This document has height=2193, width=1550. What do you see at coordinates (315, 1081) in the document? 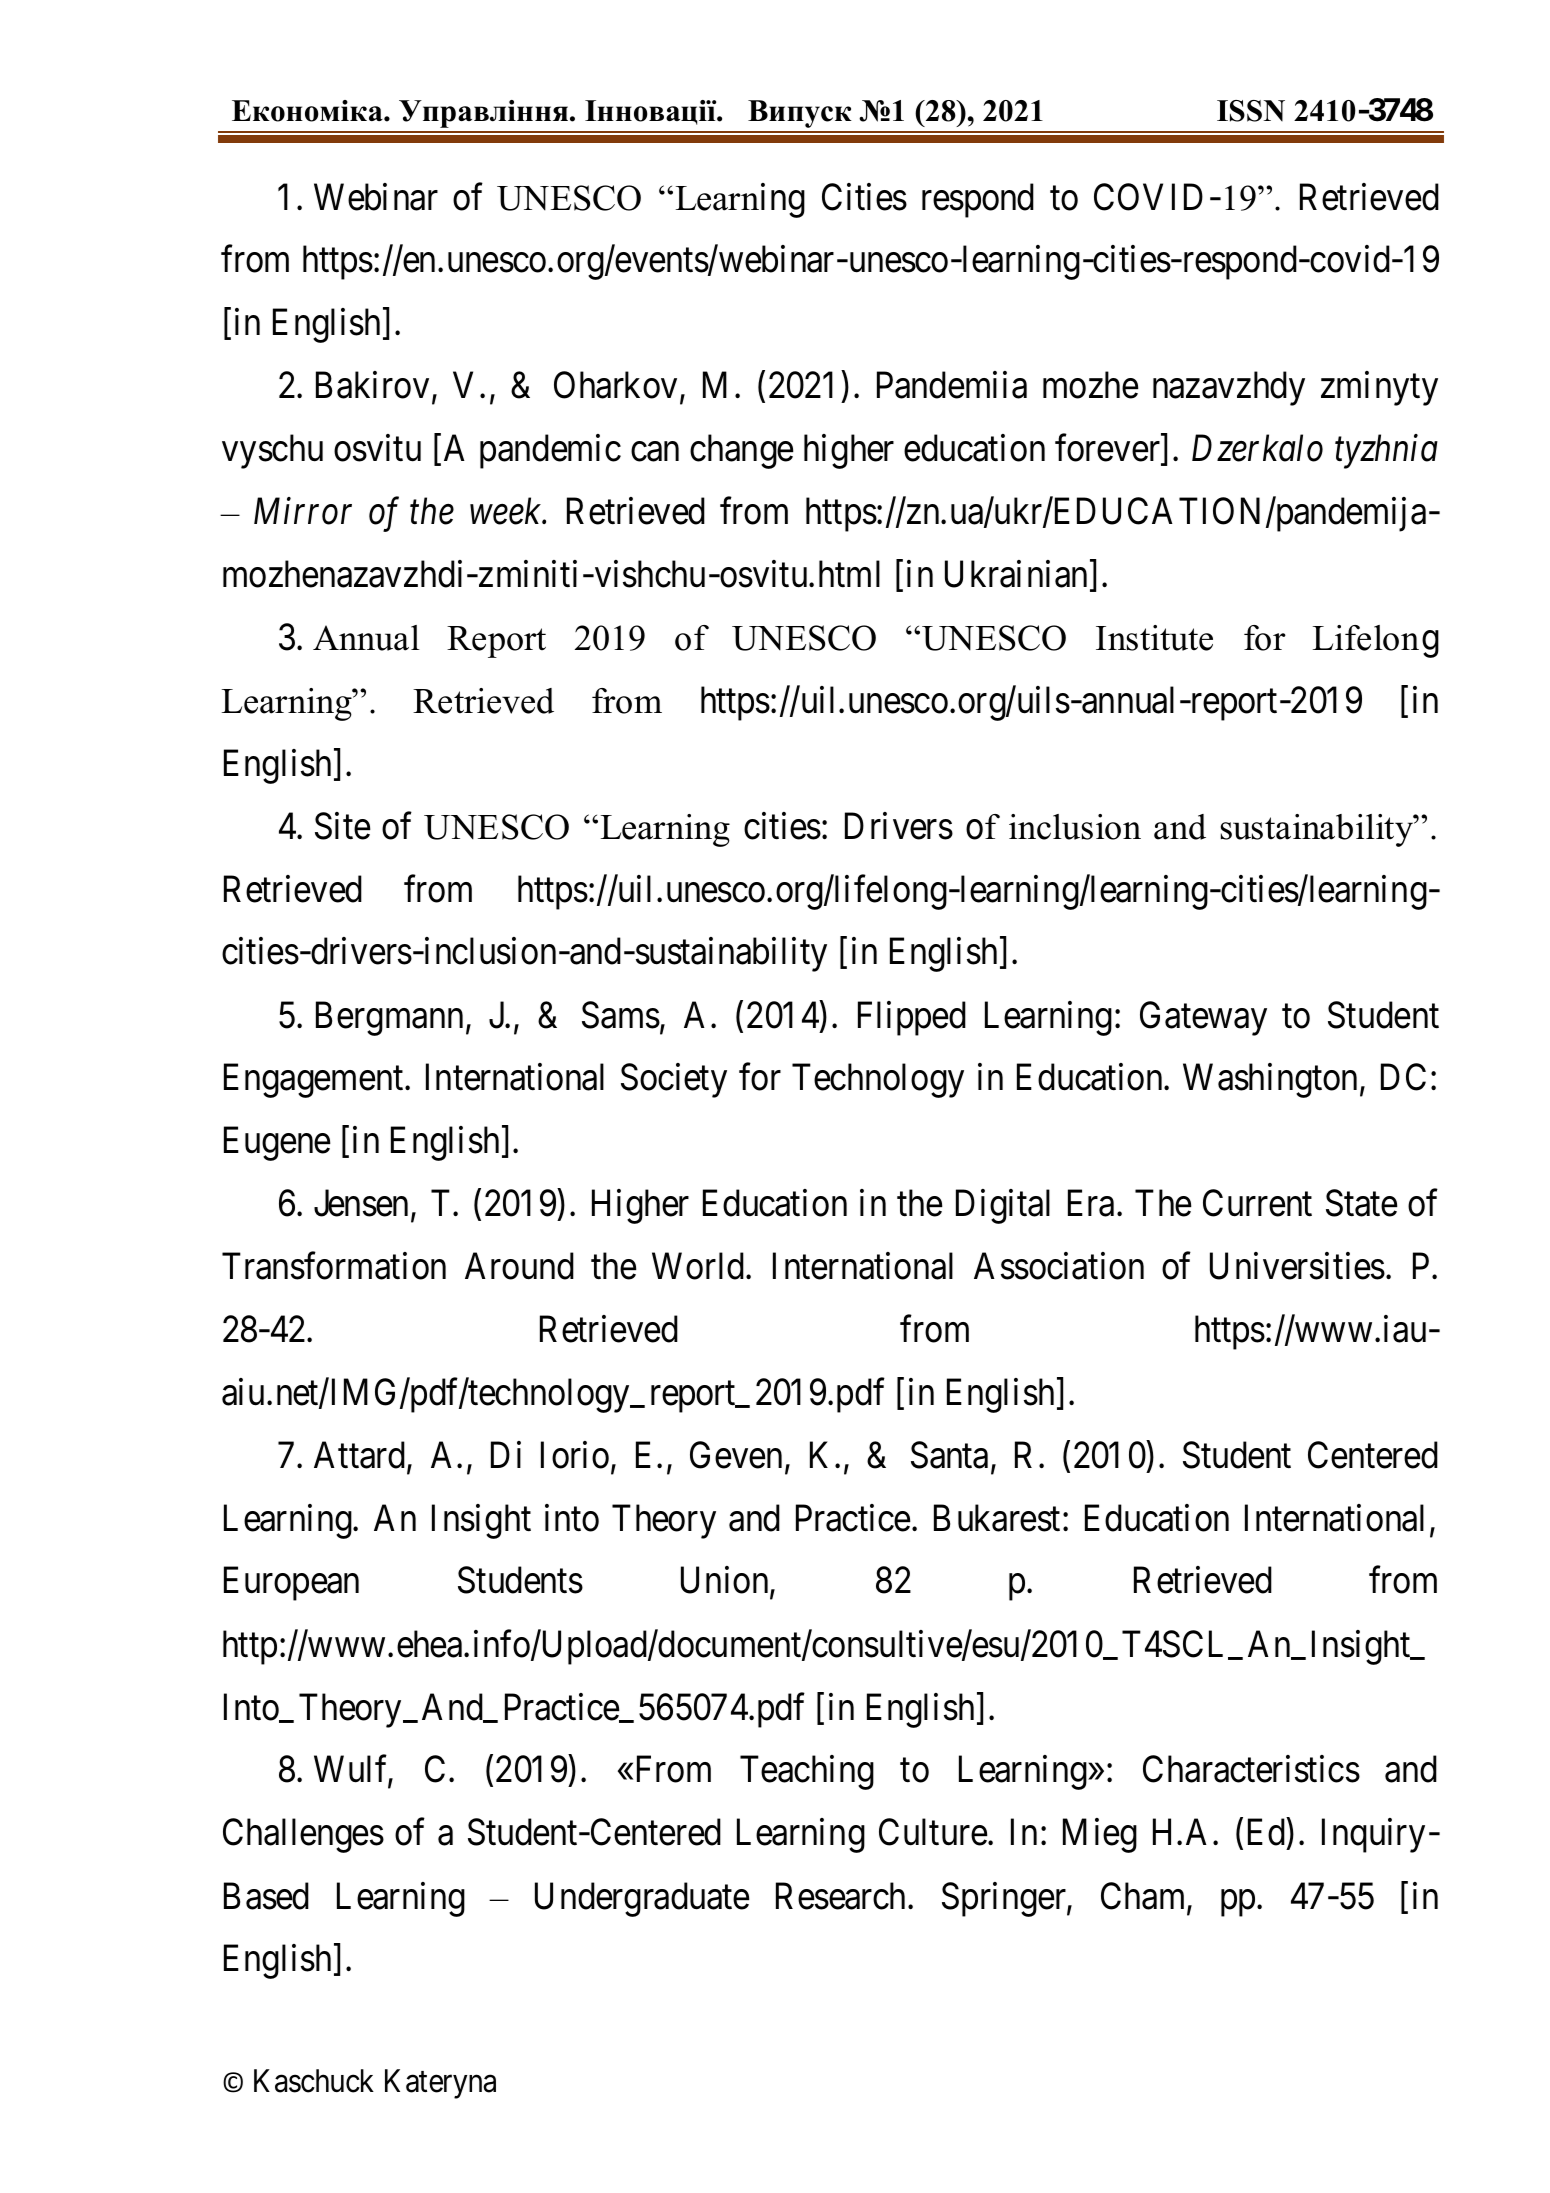
I see `Engagement` at bounding box center [315, 1081].
